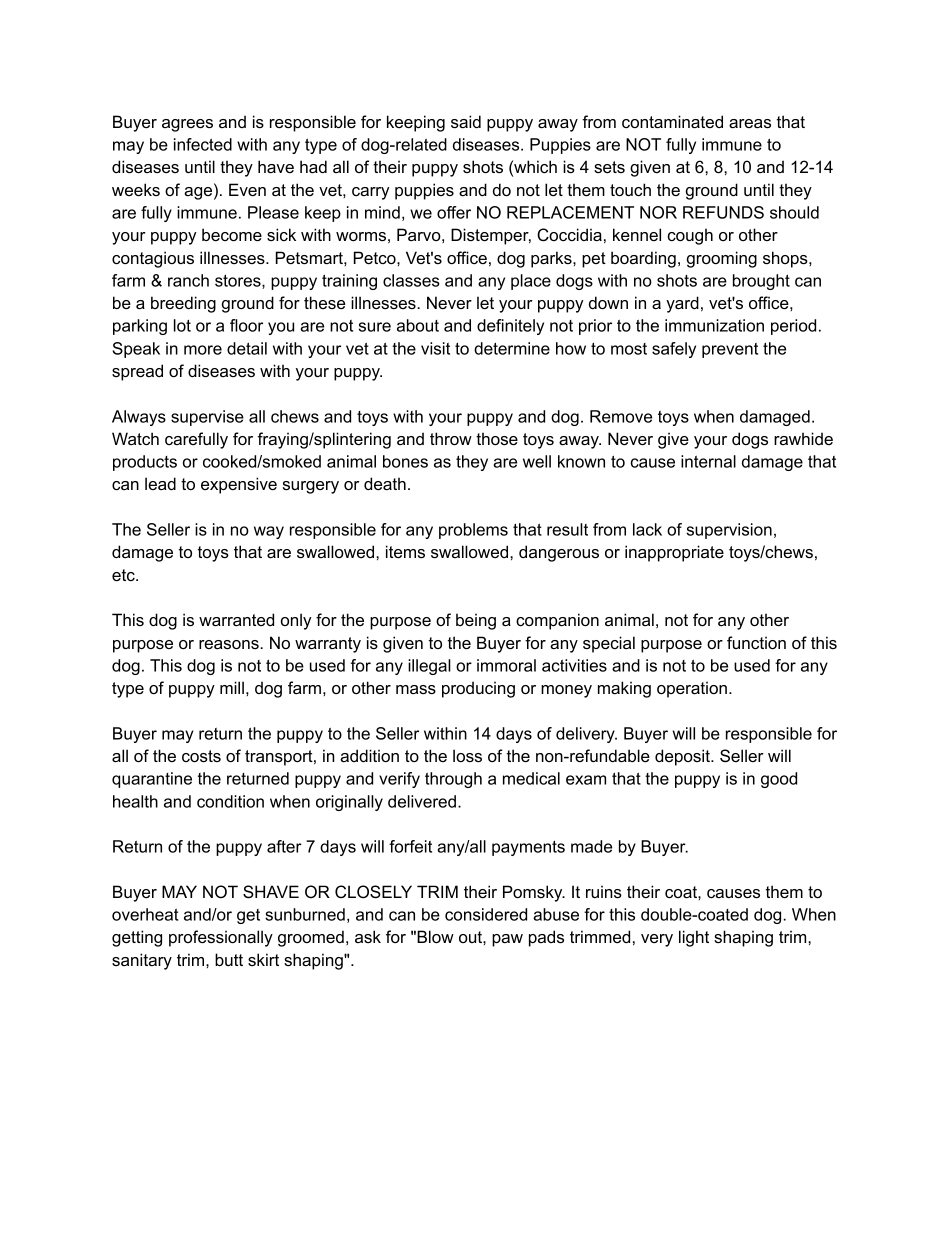 This screenshot has width=952, height=1233. What do you see at coordinates (466, 121) in the screenshot?
I see `said` at bounding box center [466, 121].
